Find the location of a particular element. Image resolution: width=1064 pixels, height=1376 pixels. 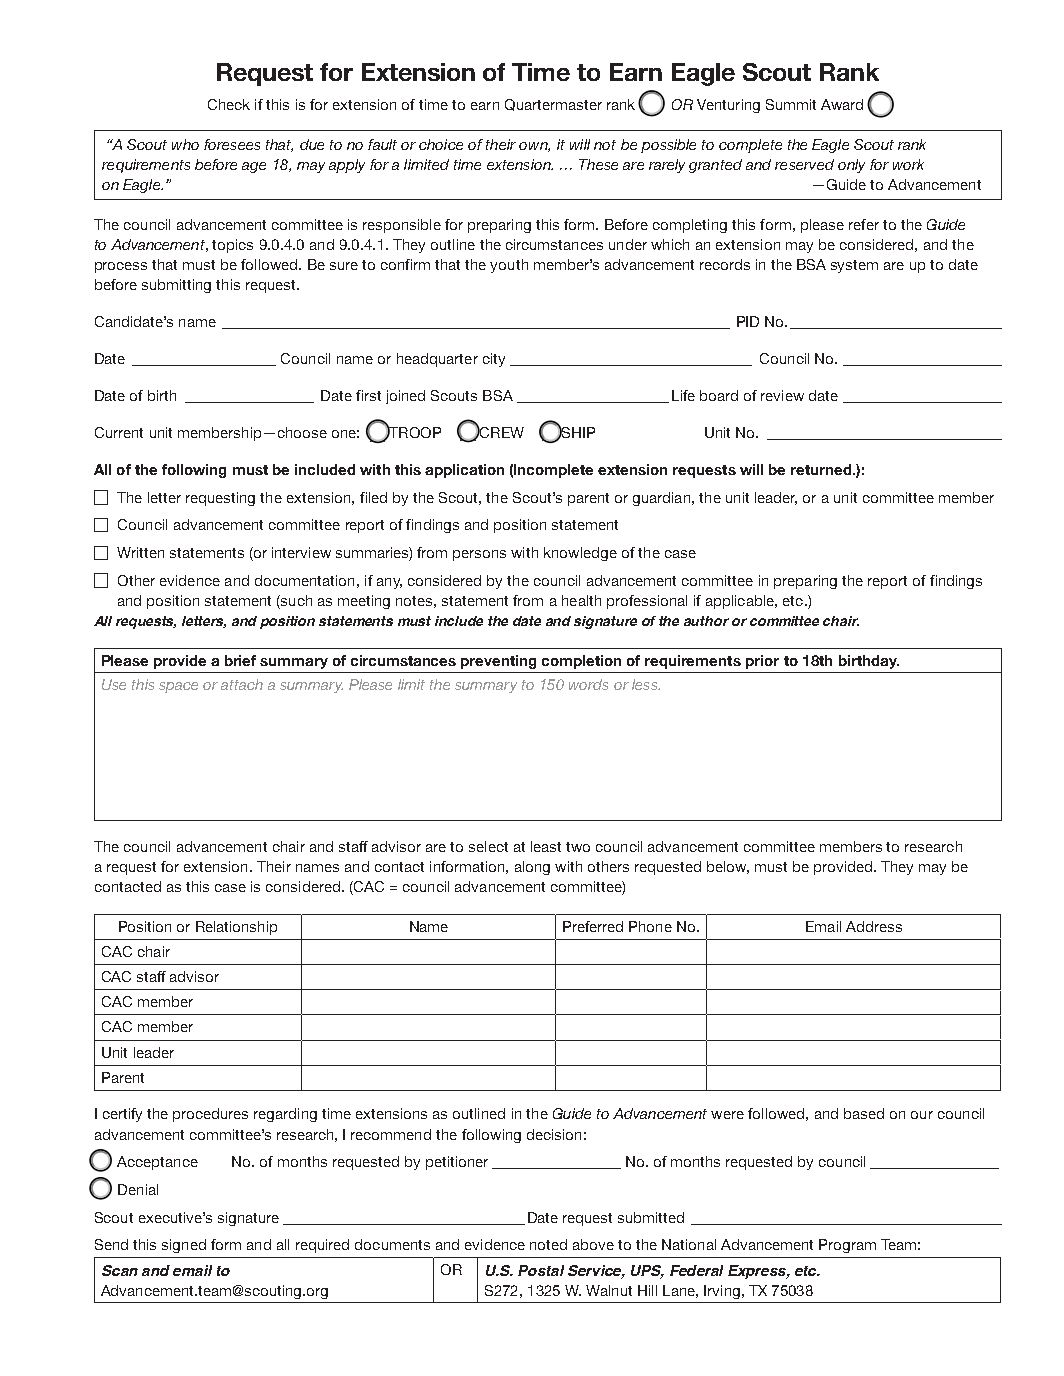

signed is located at coordinates (184, 1246).
